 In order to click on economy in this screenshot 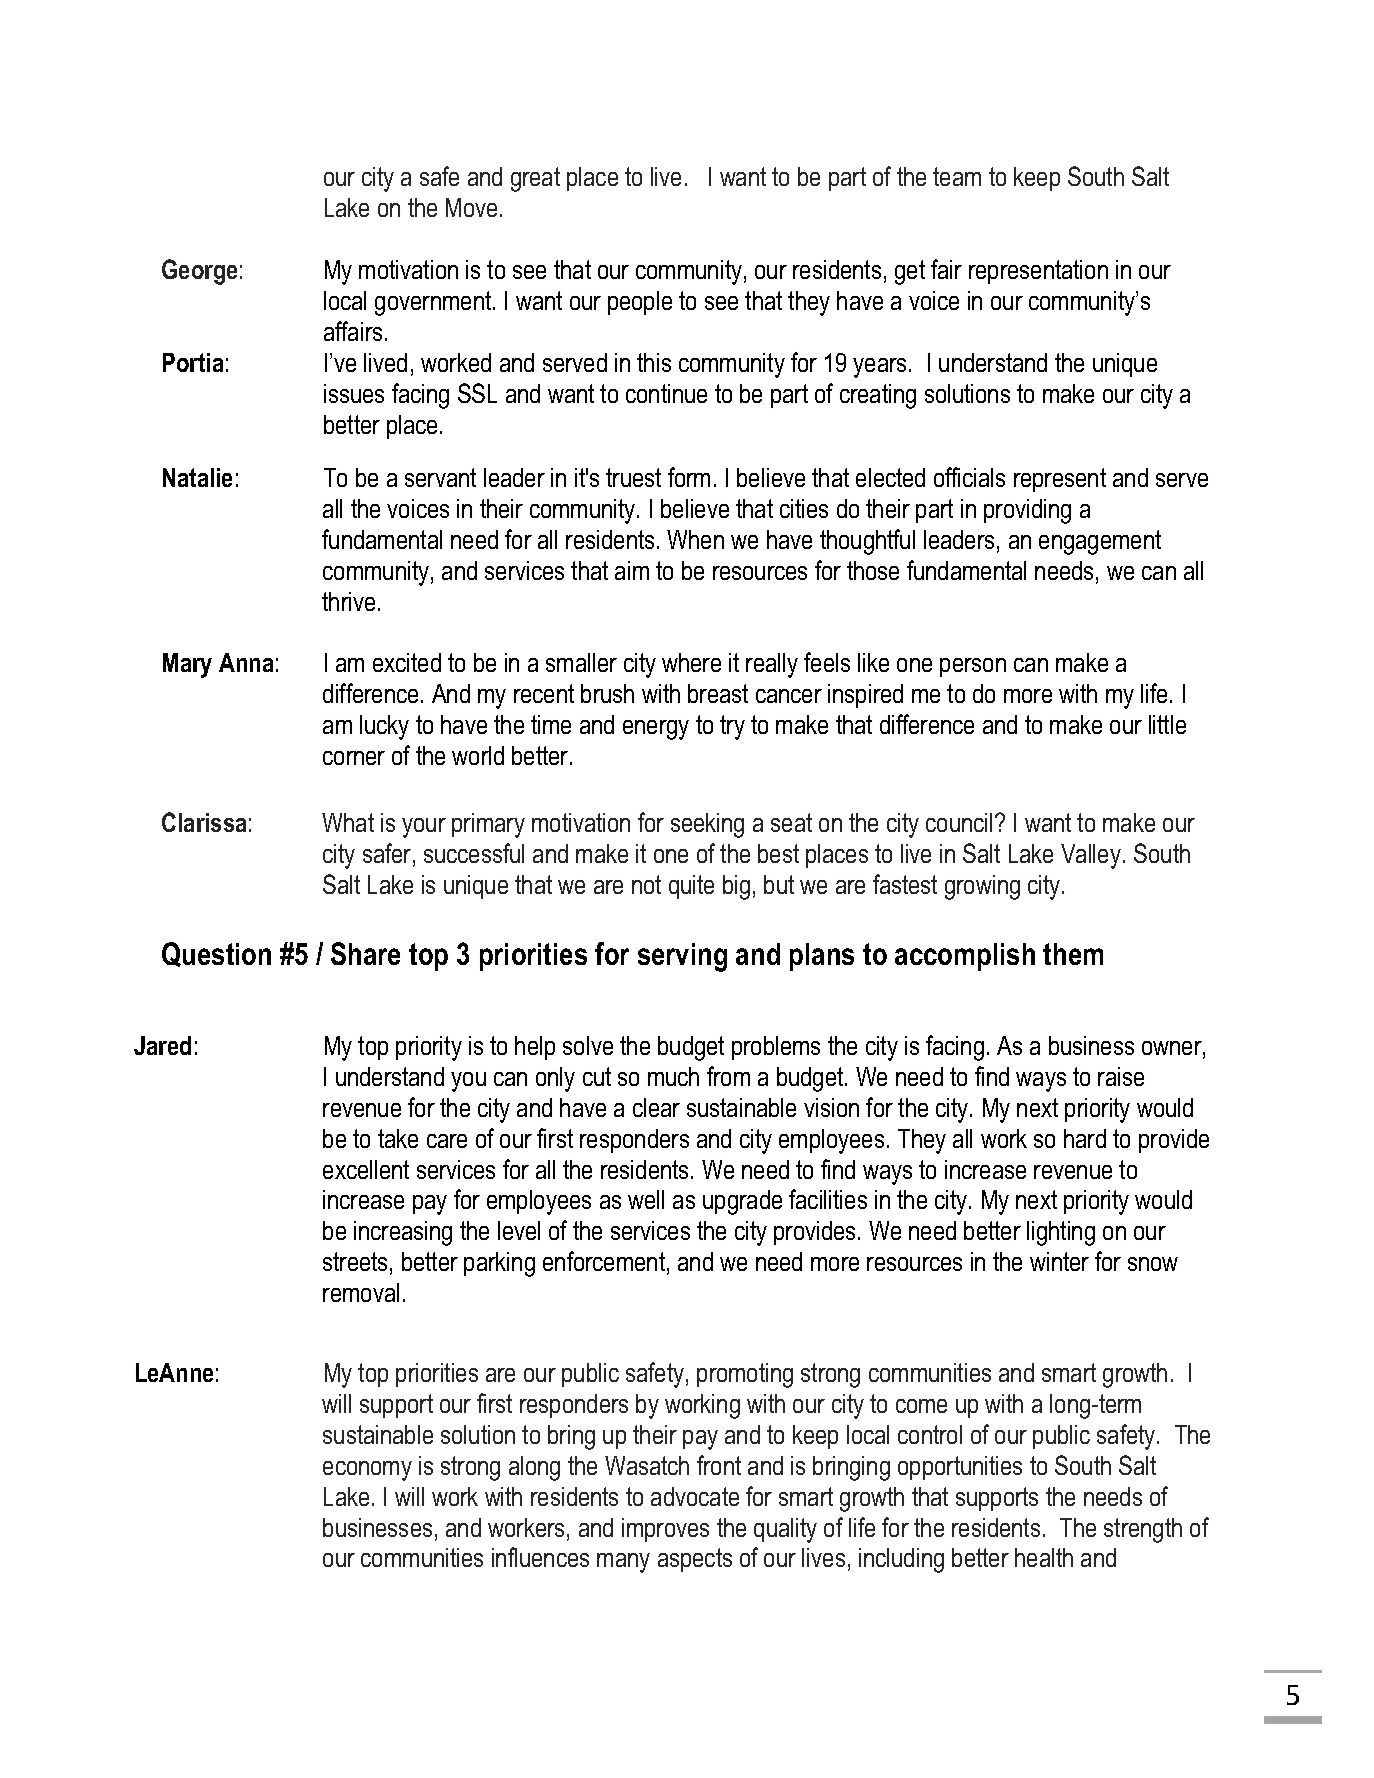, I will do `click(367, 1471)`.
